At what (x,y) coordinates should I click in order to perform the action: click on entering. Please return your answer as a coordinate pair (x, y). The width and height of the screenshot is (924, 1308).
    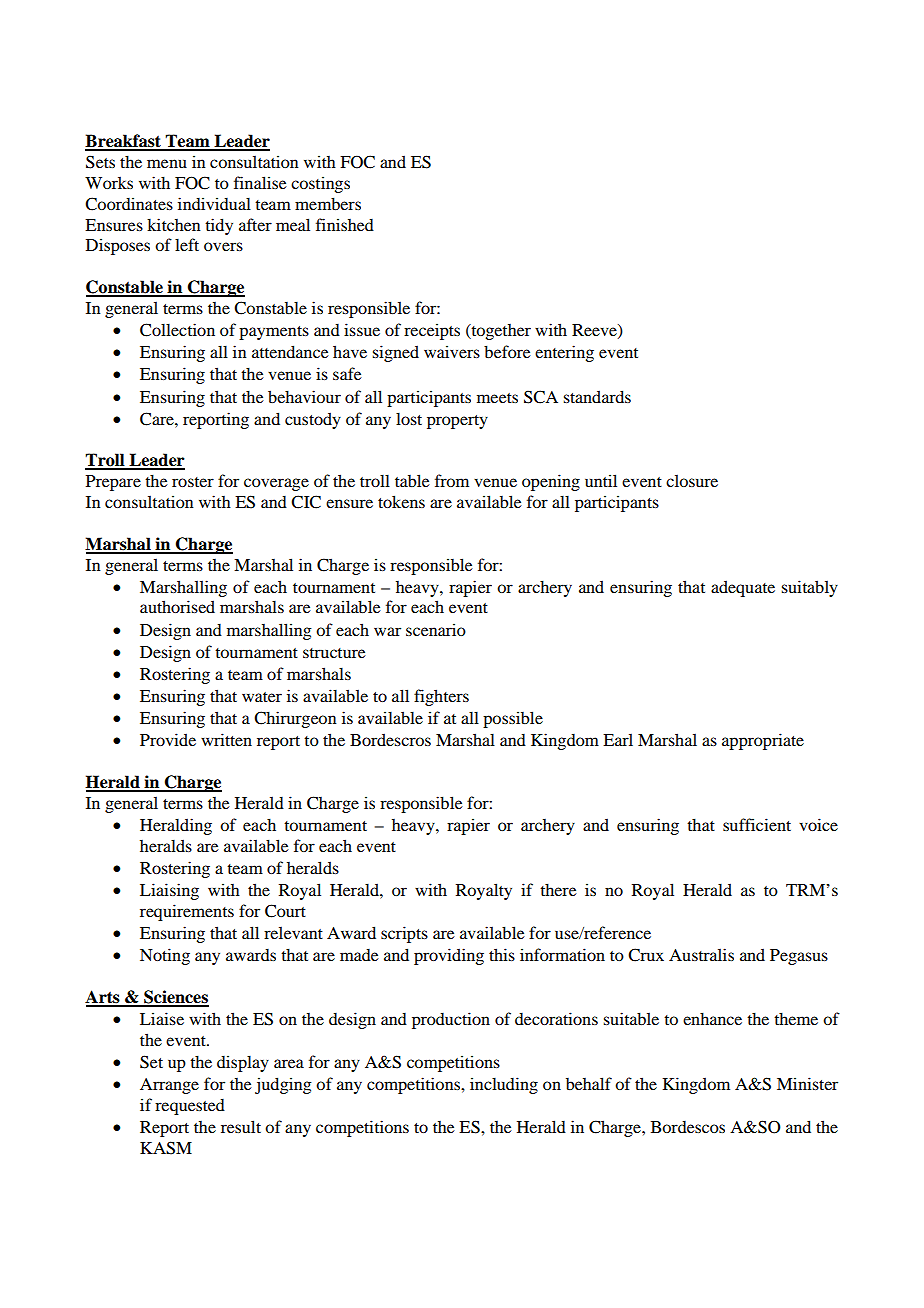
    Looking at the image, I should click on (564, 353).
